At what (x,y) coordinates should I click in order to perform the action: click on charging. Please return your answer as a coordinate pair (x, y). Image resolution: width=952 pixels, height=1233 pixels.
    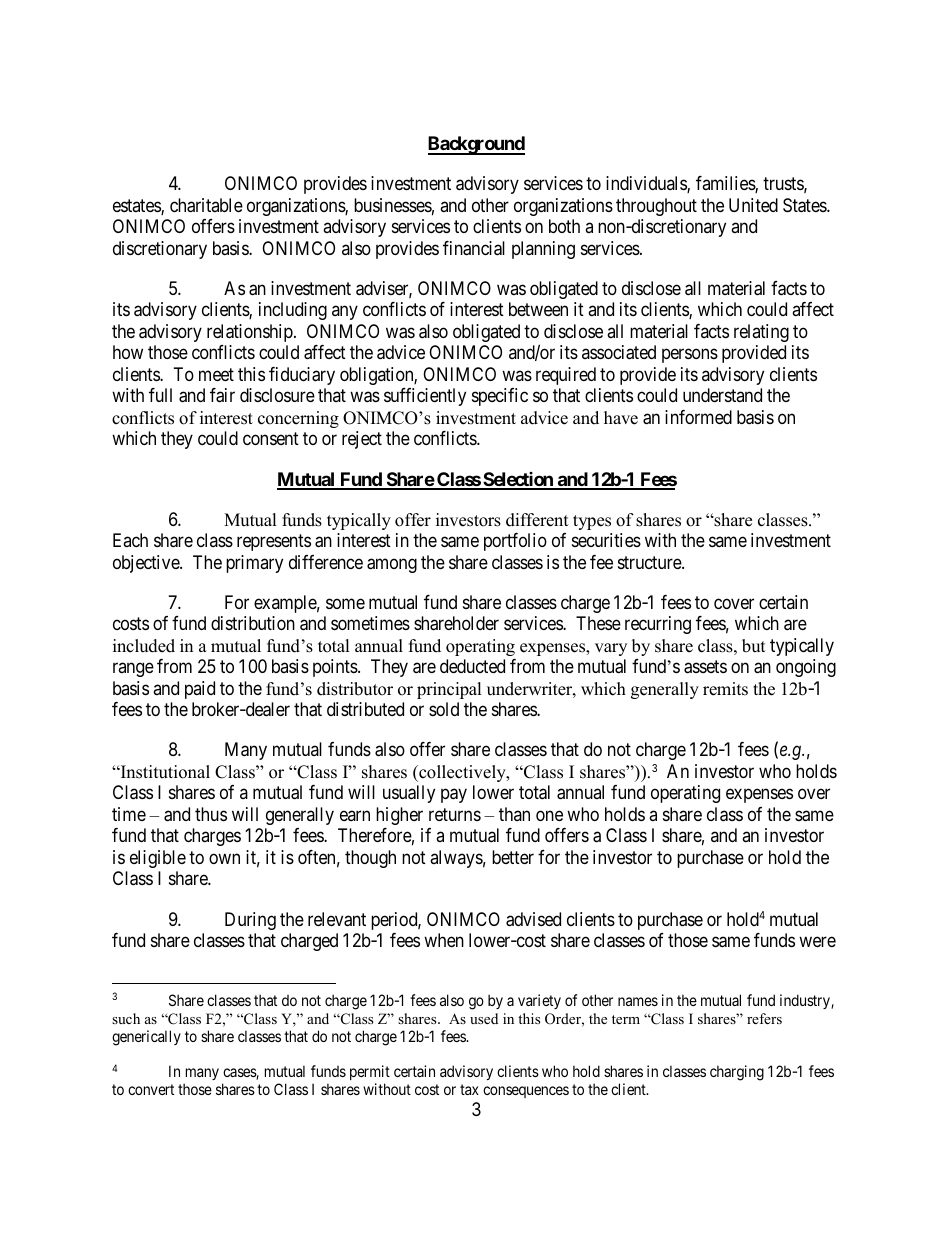
    Looking at the image, I should click on (737, 1073).
